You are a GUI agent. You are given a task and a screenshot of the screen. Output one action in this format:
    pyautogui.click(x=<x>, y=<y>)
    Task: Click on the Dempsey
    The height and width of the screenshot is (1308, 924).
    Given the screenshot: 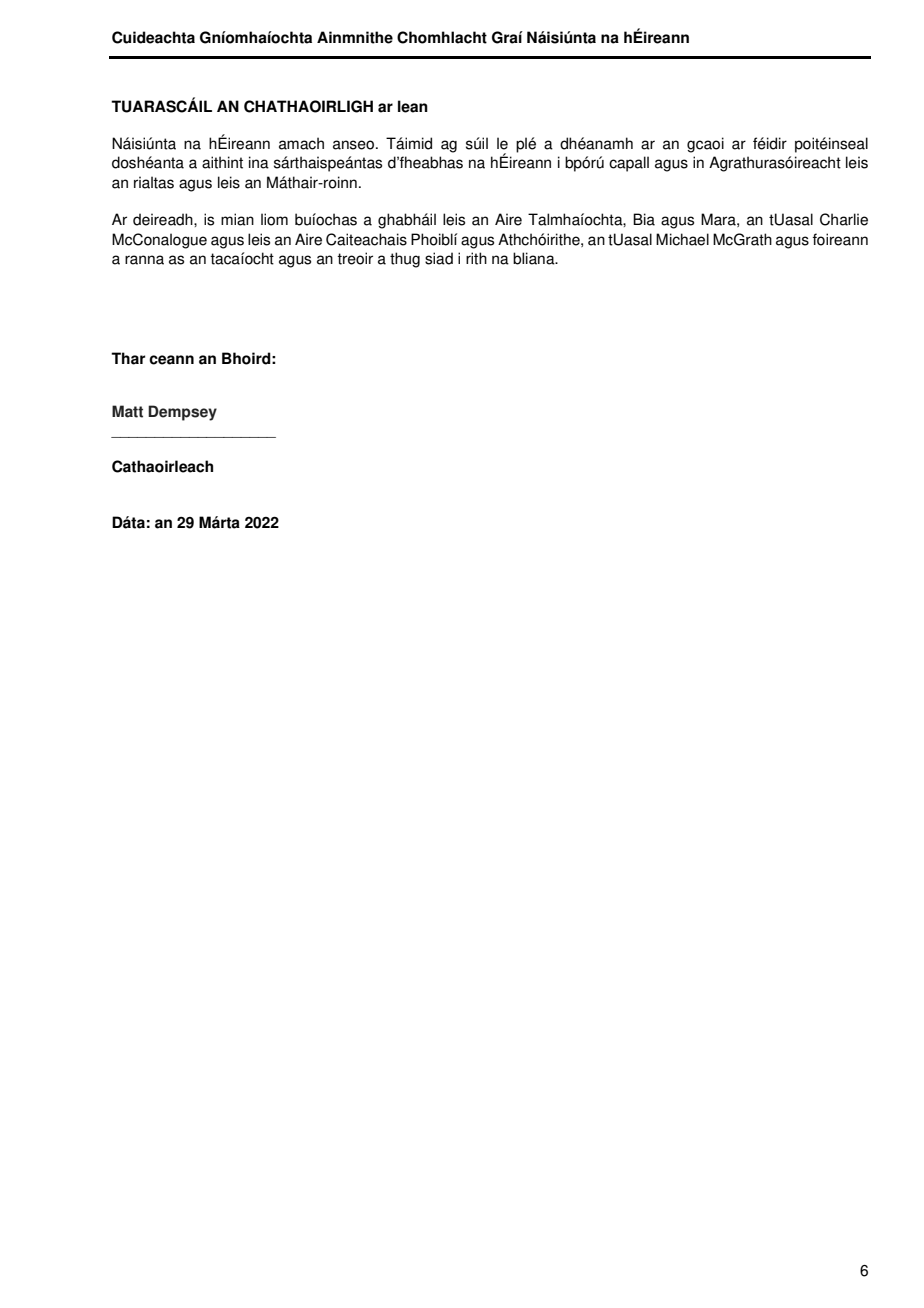 What is the action you would take?
    pyautogui.click(x=182, y=413)
